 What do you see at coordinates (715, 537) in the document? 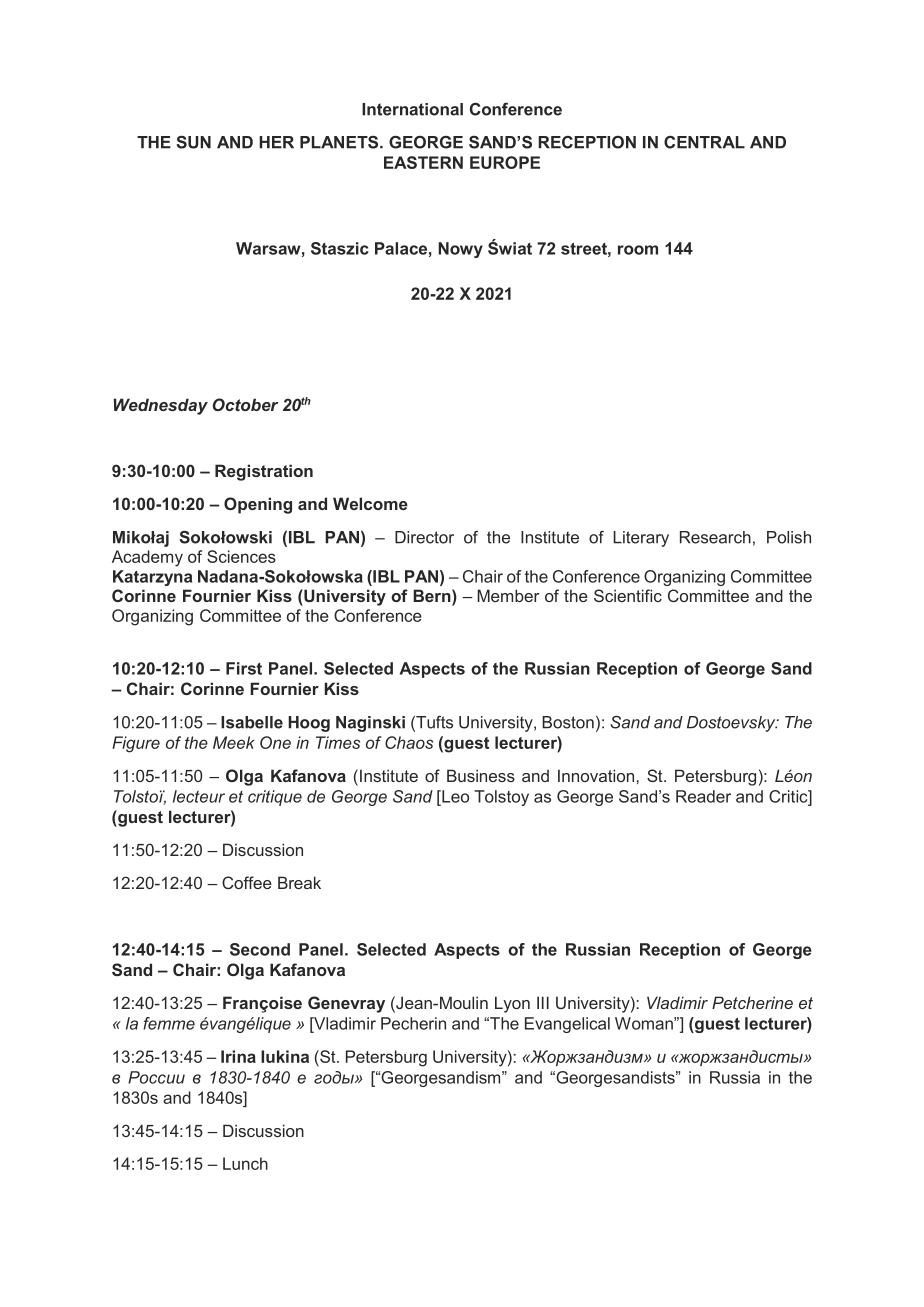
I see `Research` at bounding box center [715, 537].
